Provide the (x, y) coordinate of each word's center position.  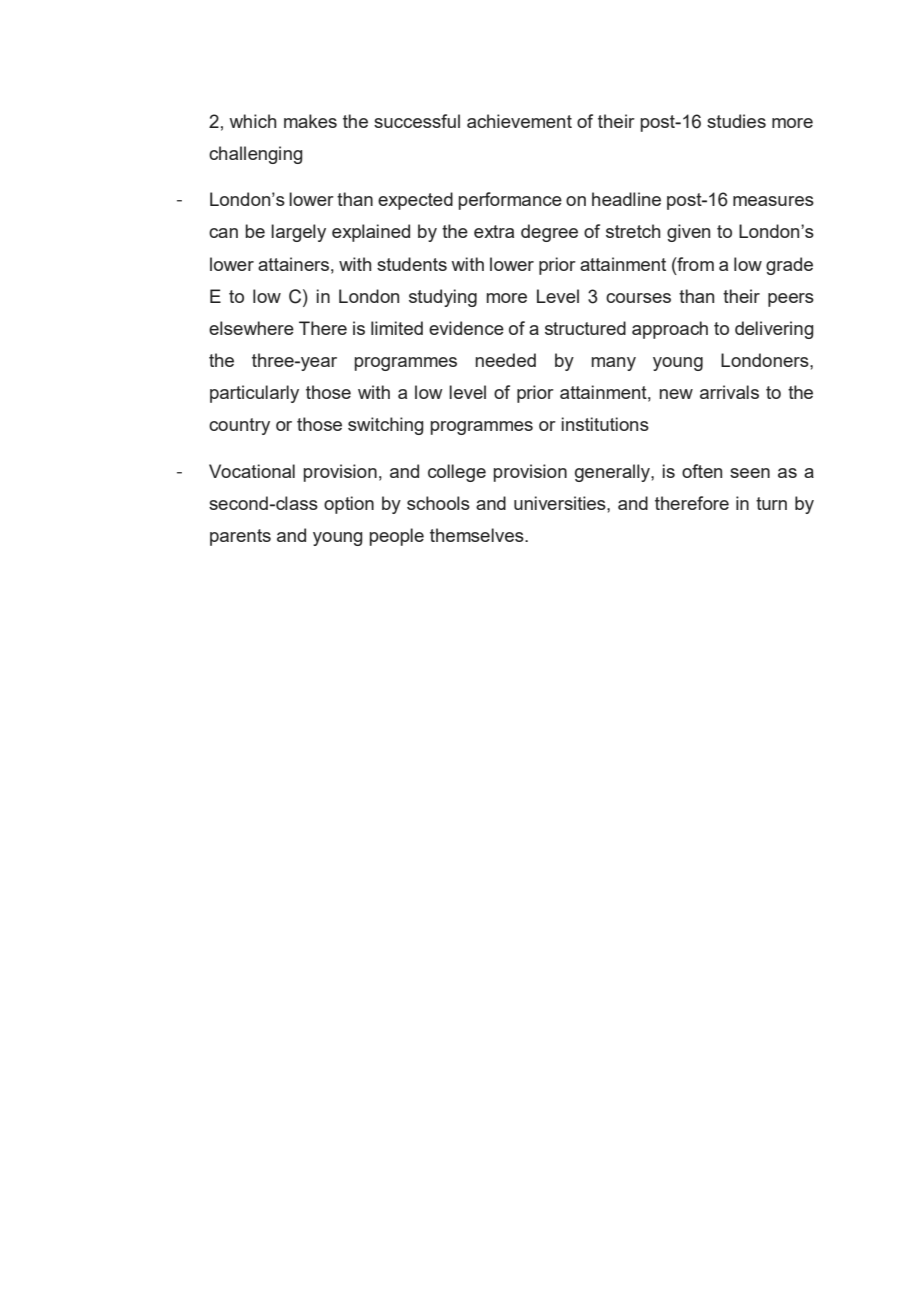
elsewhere (251, 328)
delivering (774, 330)
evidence (466, 328)
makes (310, 121)
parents (240, 537)
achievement (519, 121)
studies (736, 121)
